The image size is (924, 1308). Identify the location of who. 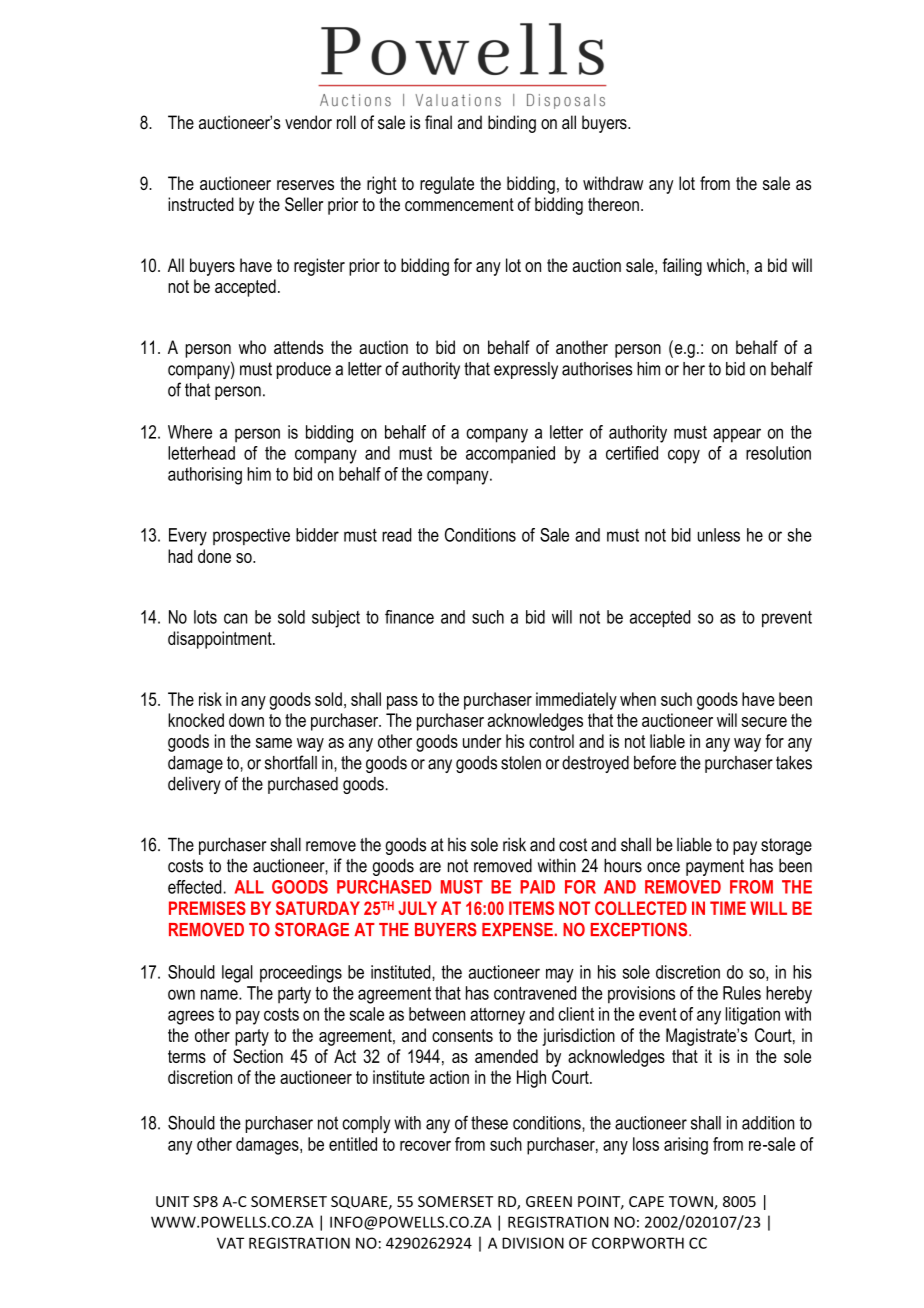
(252, 347).
